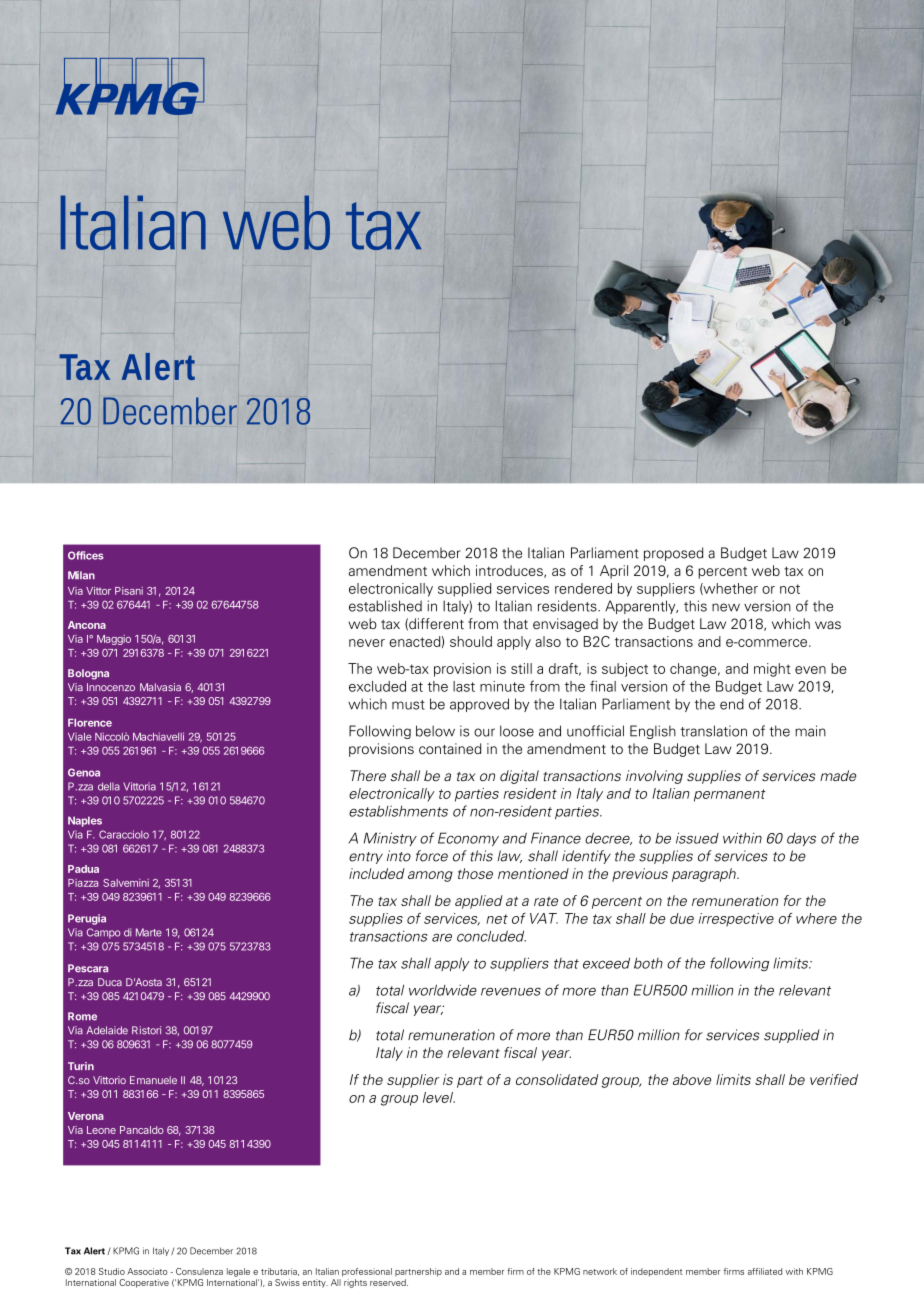 The height and width of the image is (1308, 924). I want to click on applied, so click(479, 902).
